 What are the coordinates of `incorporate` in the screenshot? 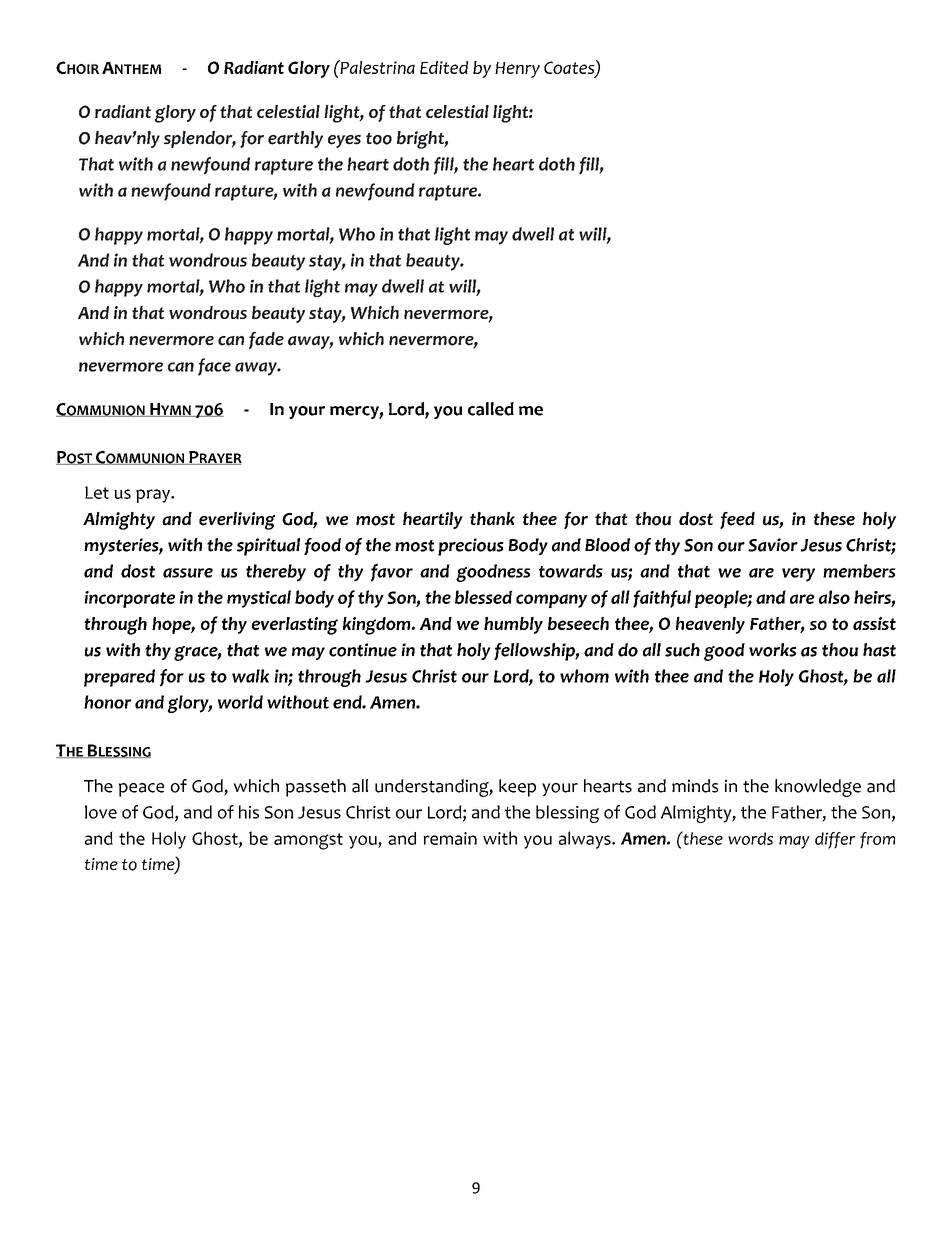 It's located at (129, 599).
